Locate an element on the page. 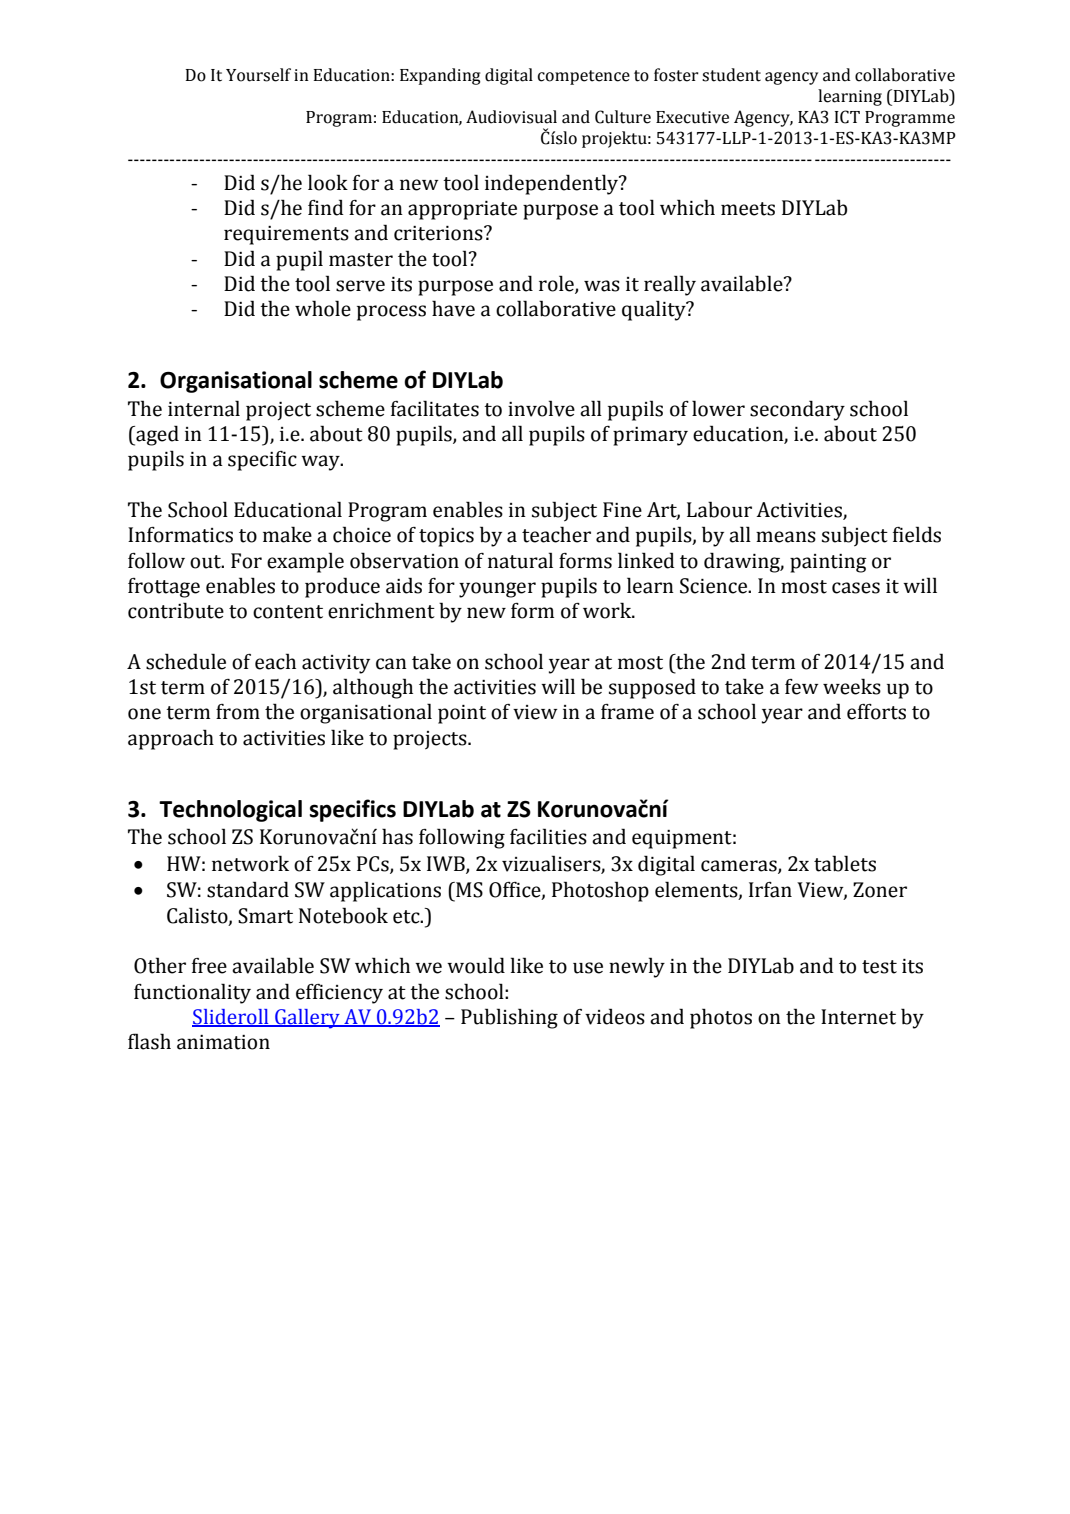  painting is located at coordinates (828, 563).
